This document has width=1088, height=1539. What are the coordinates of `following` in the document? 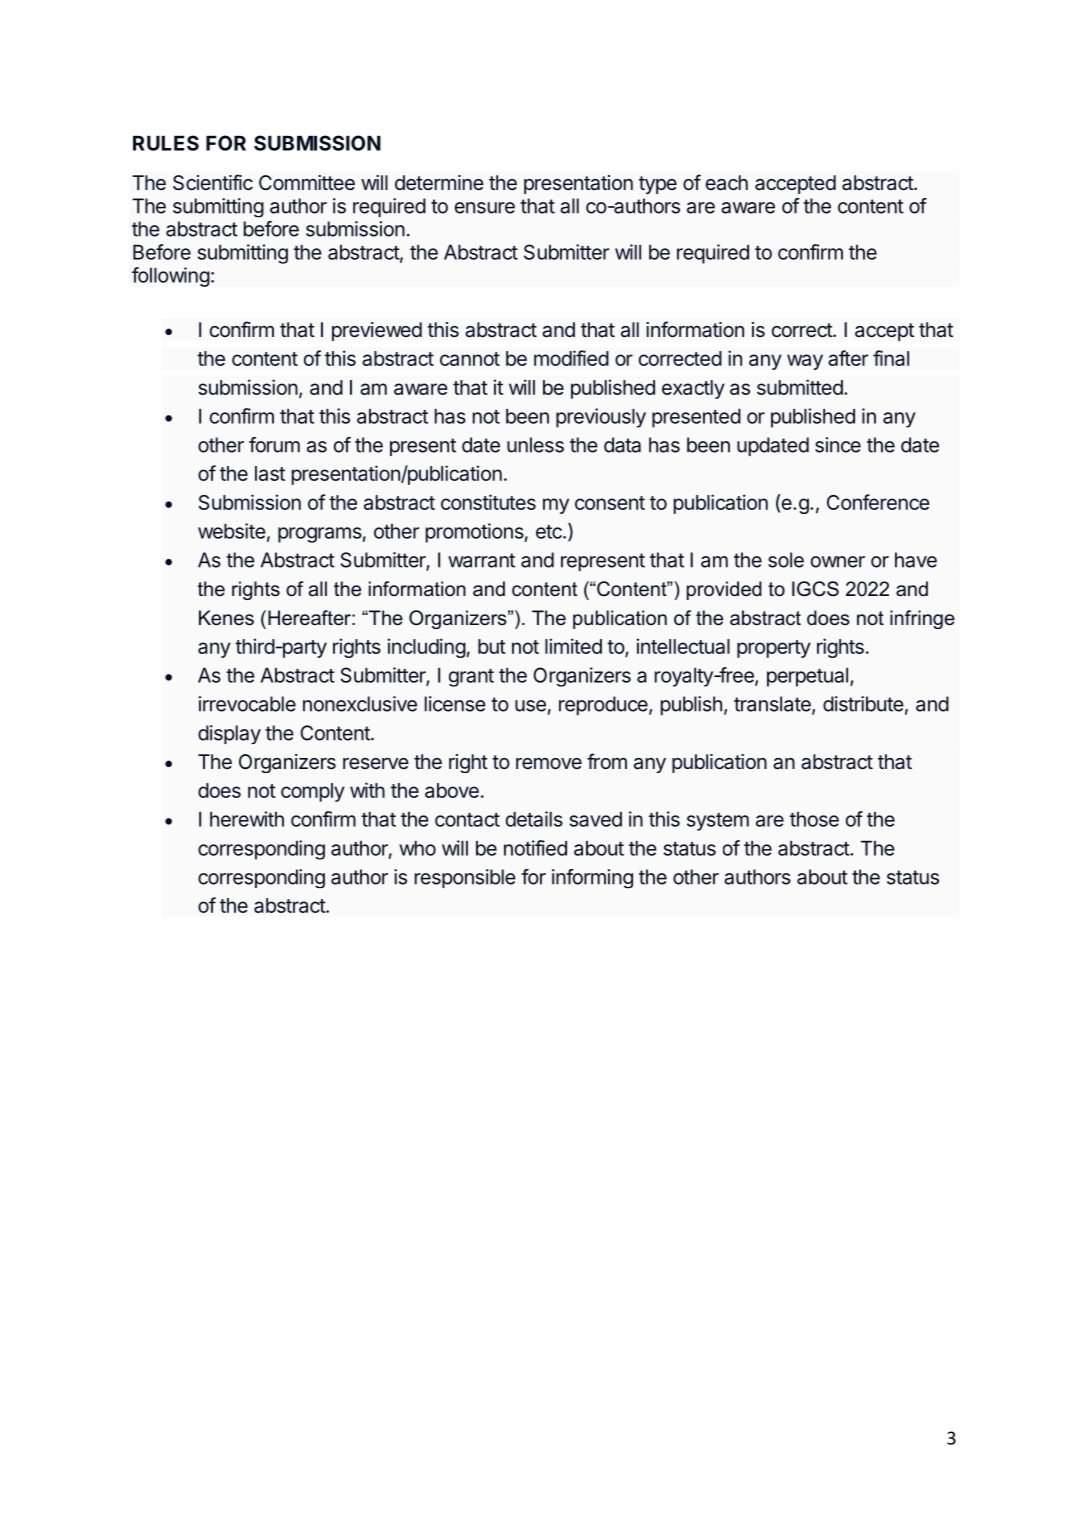 It's located at (171, 277).
